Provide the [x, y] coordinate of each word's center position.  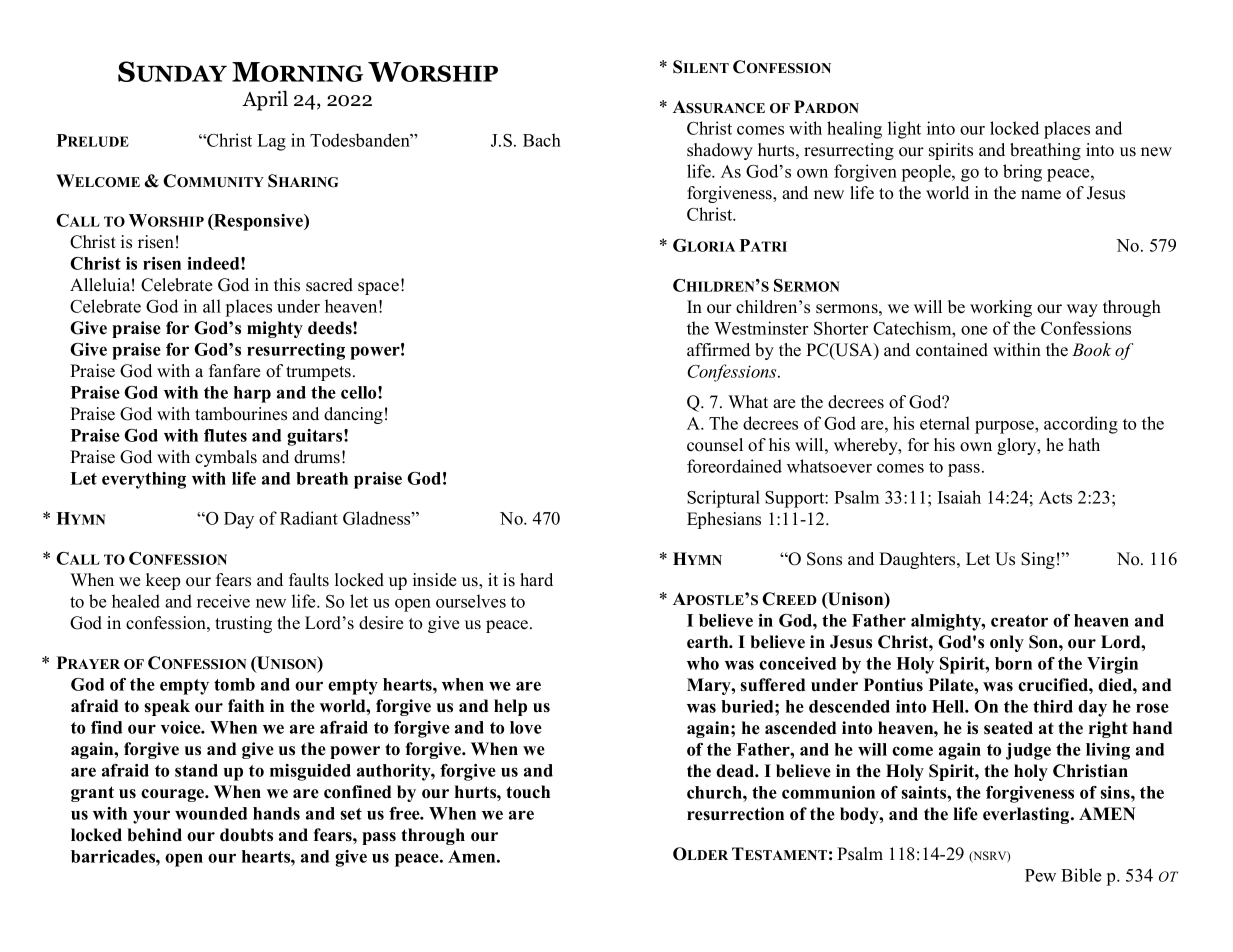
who [703, 663]
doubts [246, 835]
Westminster [761, 328]
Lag [271, 142]
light [904, 130]
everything [144, 480]
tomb [234, 684]
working [1001, 308]
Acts [1055, 497]
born [1013, 663]
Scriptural [723, 499]
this [287, 285]
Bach [542, 140]
